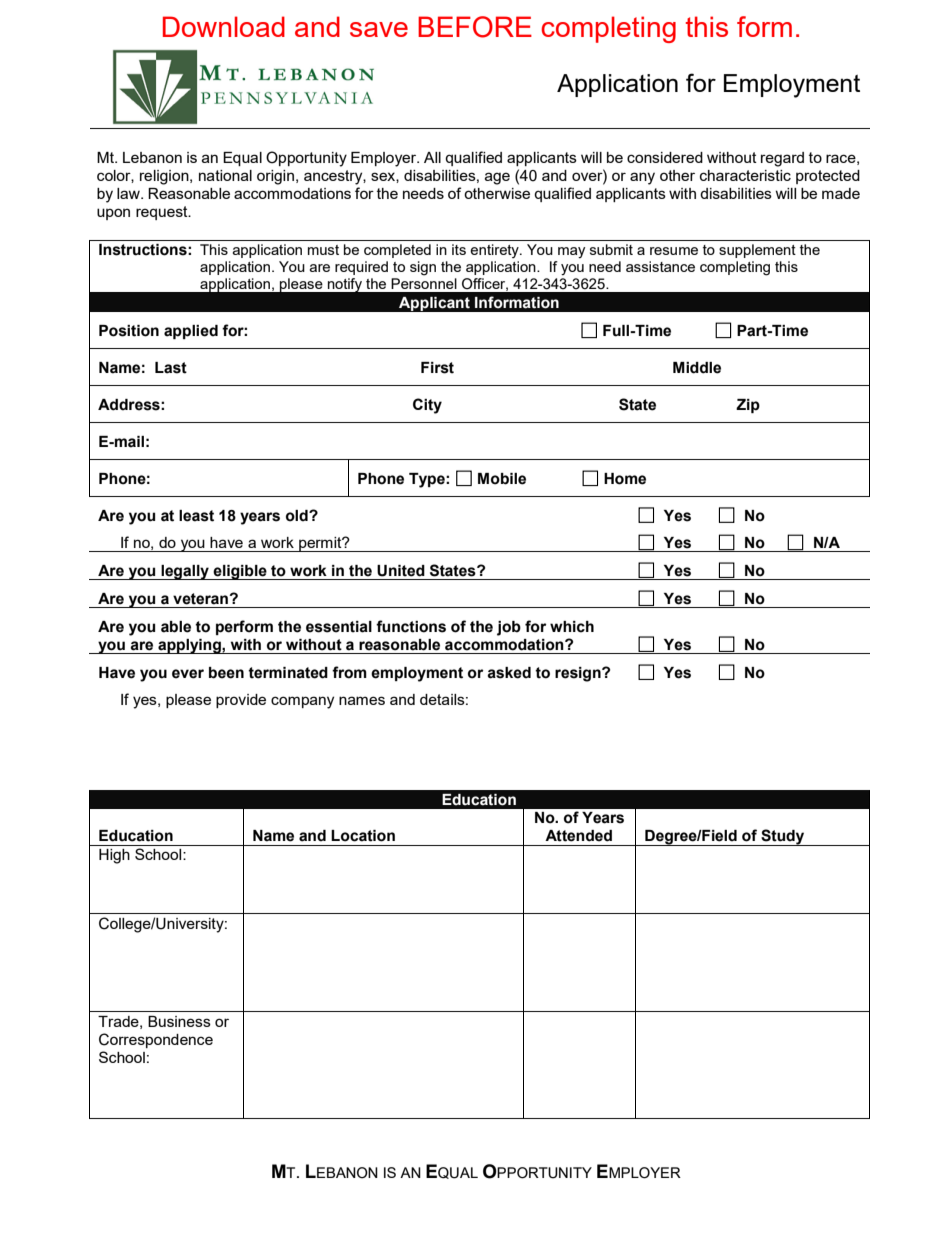 The width and height of the screenshot is (952, 1233). Describe the element at coordinates (783, 837) in the screenshot. I see `Study` at that location.
